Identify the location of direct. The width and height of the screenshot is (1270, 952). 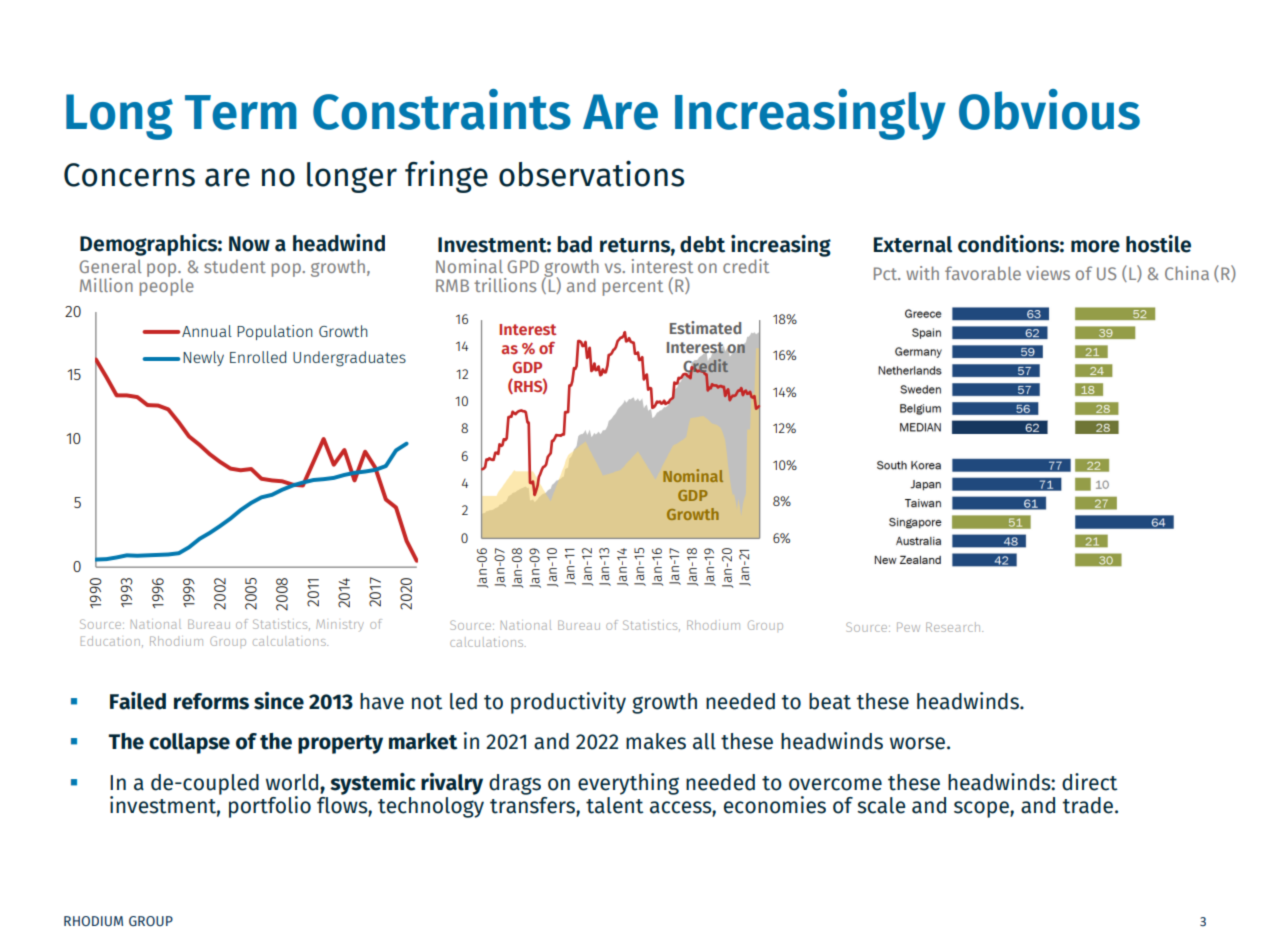
(1089, 782).
